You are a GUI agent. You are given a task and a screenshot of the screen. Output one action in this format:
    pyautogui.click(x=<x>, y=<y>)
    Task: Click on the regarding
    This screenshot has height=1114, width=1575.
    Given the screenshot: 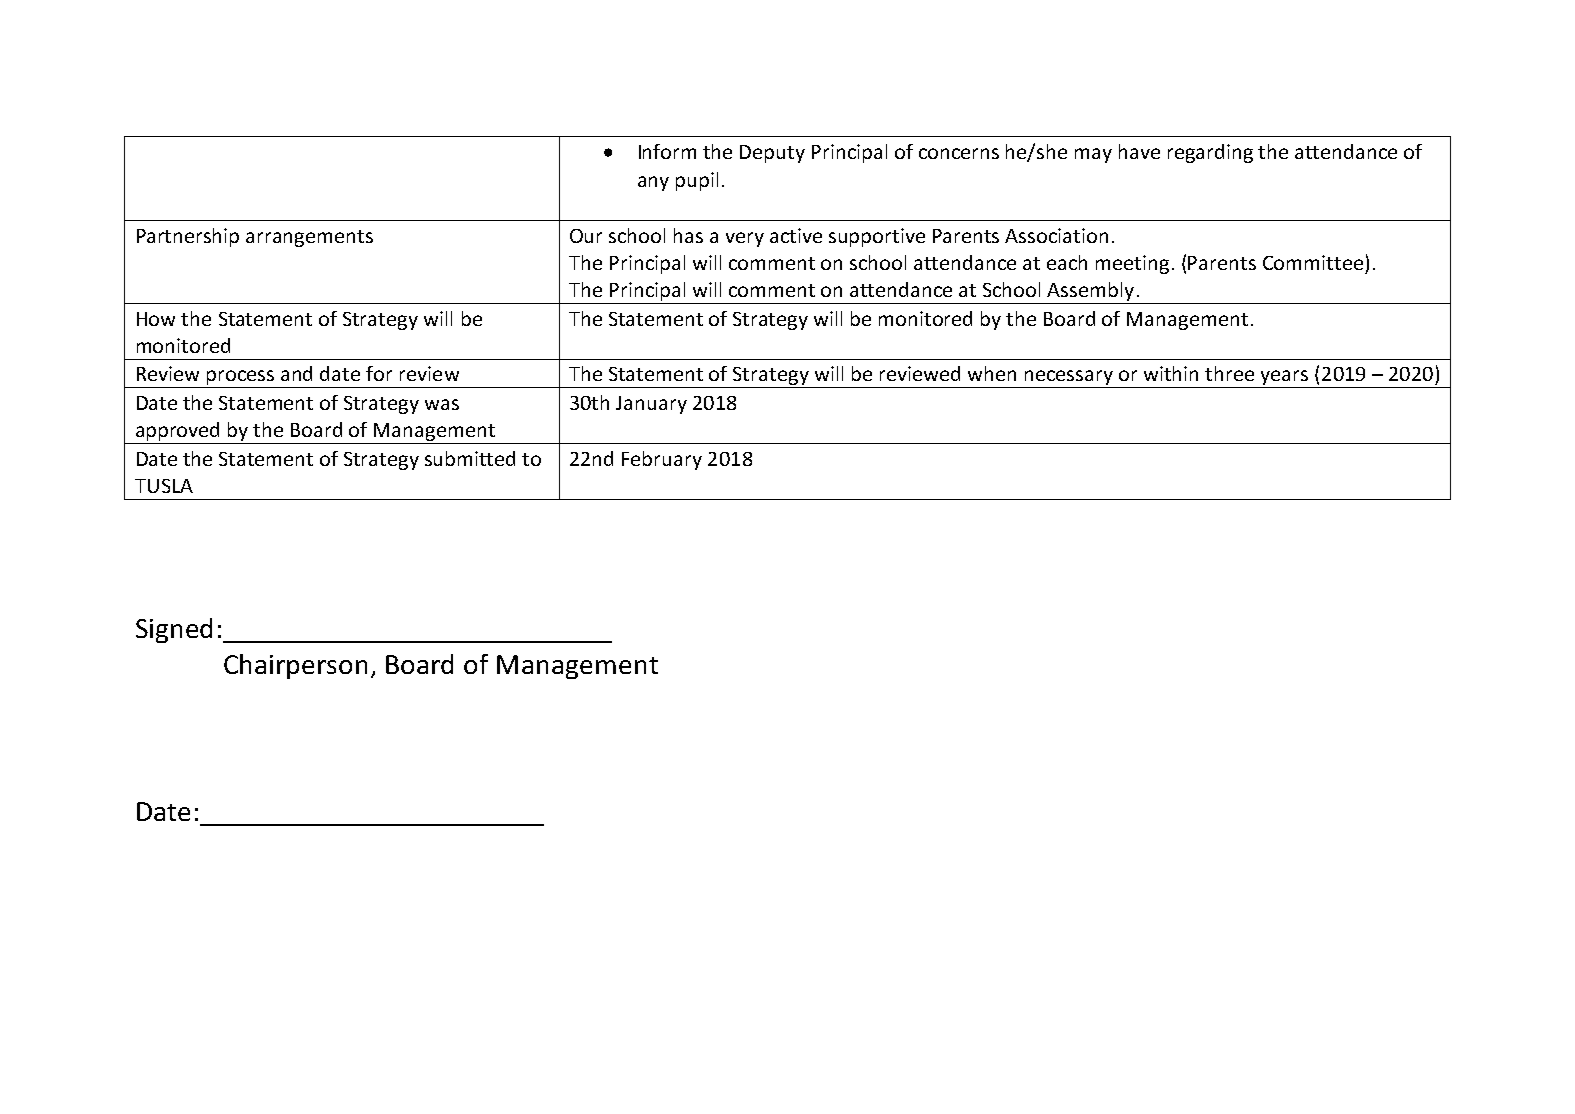 What is the action you would take?
    pyautogui.click(x=1210, y=153)
